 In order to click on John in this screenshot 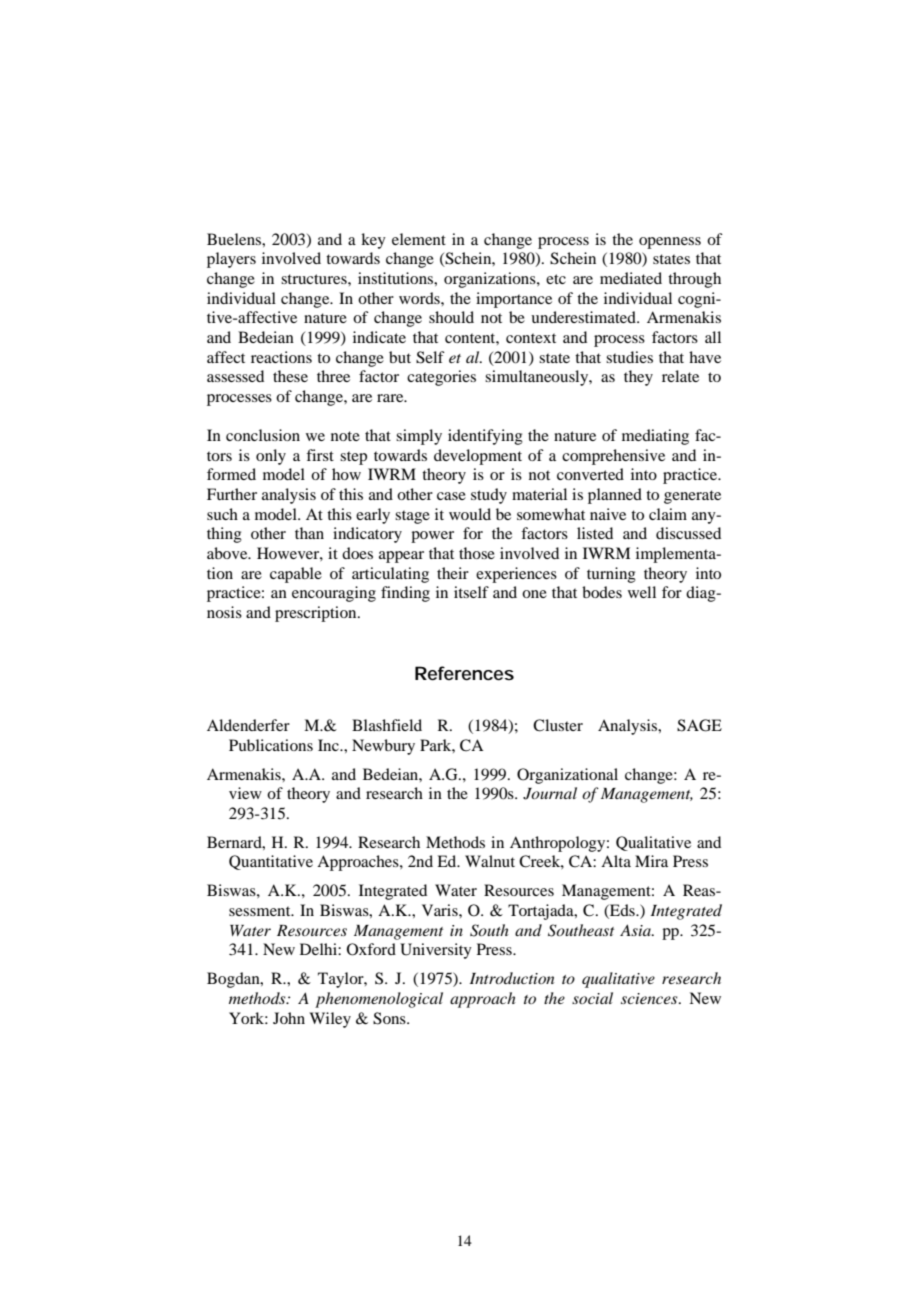, I will do `click(289, 1018)`.
